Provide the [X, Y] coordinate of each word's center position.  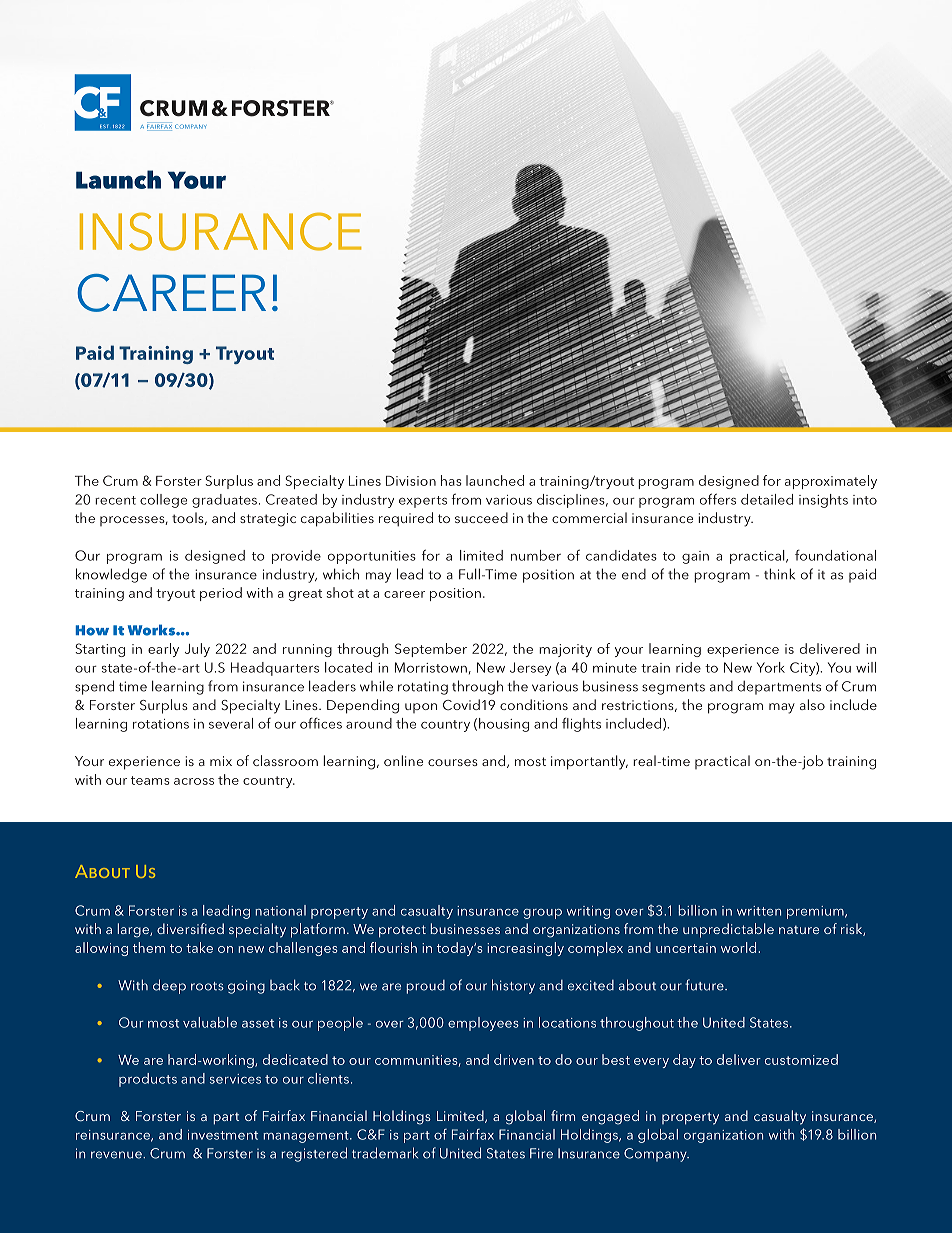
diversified [190, 928]
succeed [481, 517]
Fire [541, 1153]
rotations [161, 724]
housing [504, 725]
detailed [767, 499]
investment [223, 1135]
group [542, 914]
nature [799, 929]
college [163, 501]
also [812, 704]
